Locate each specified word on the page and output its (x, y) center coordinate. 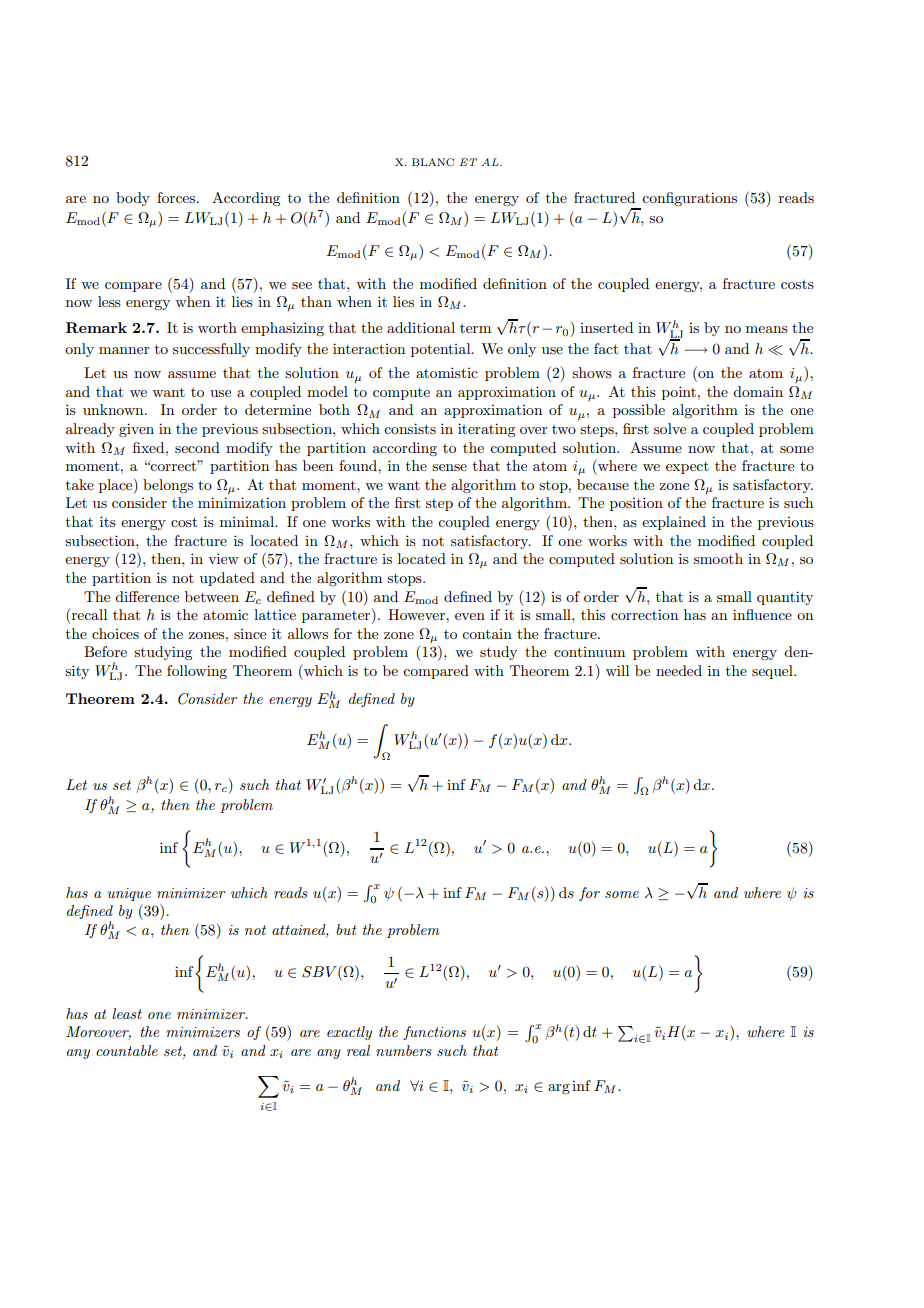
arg (559, 1089)
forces (177, 197)
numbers (404, 1050)
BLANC (433, 162)
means (767, 329)
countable (127, 1050)
